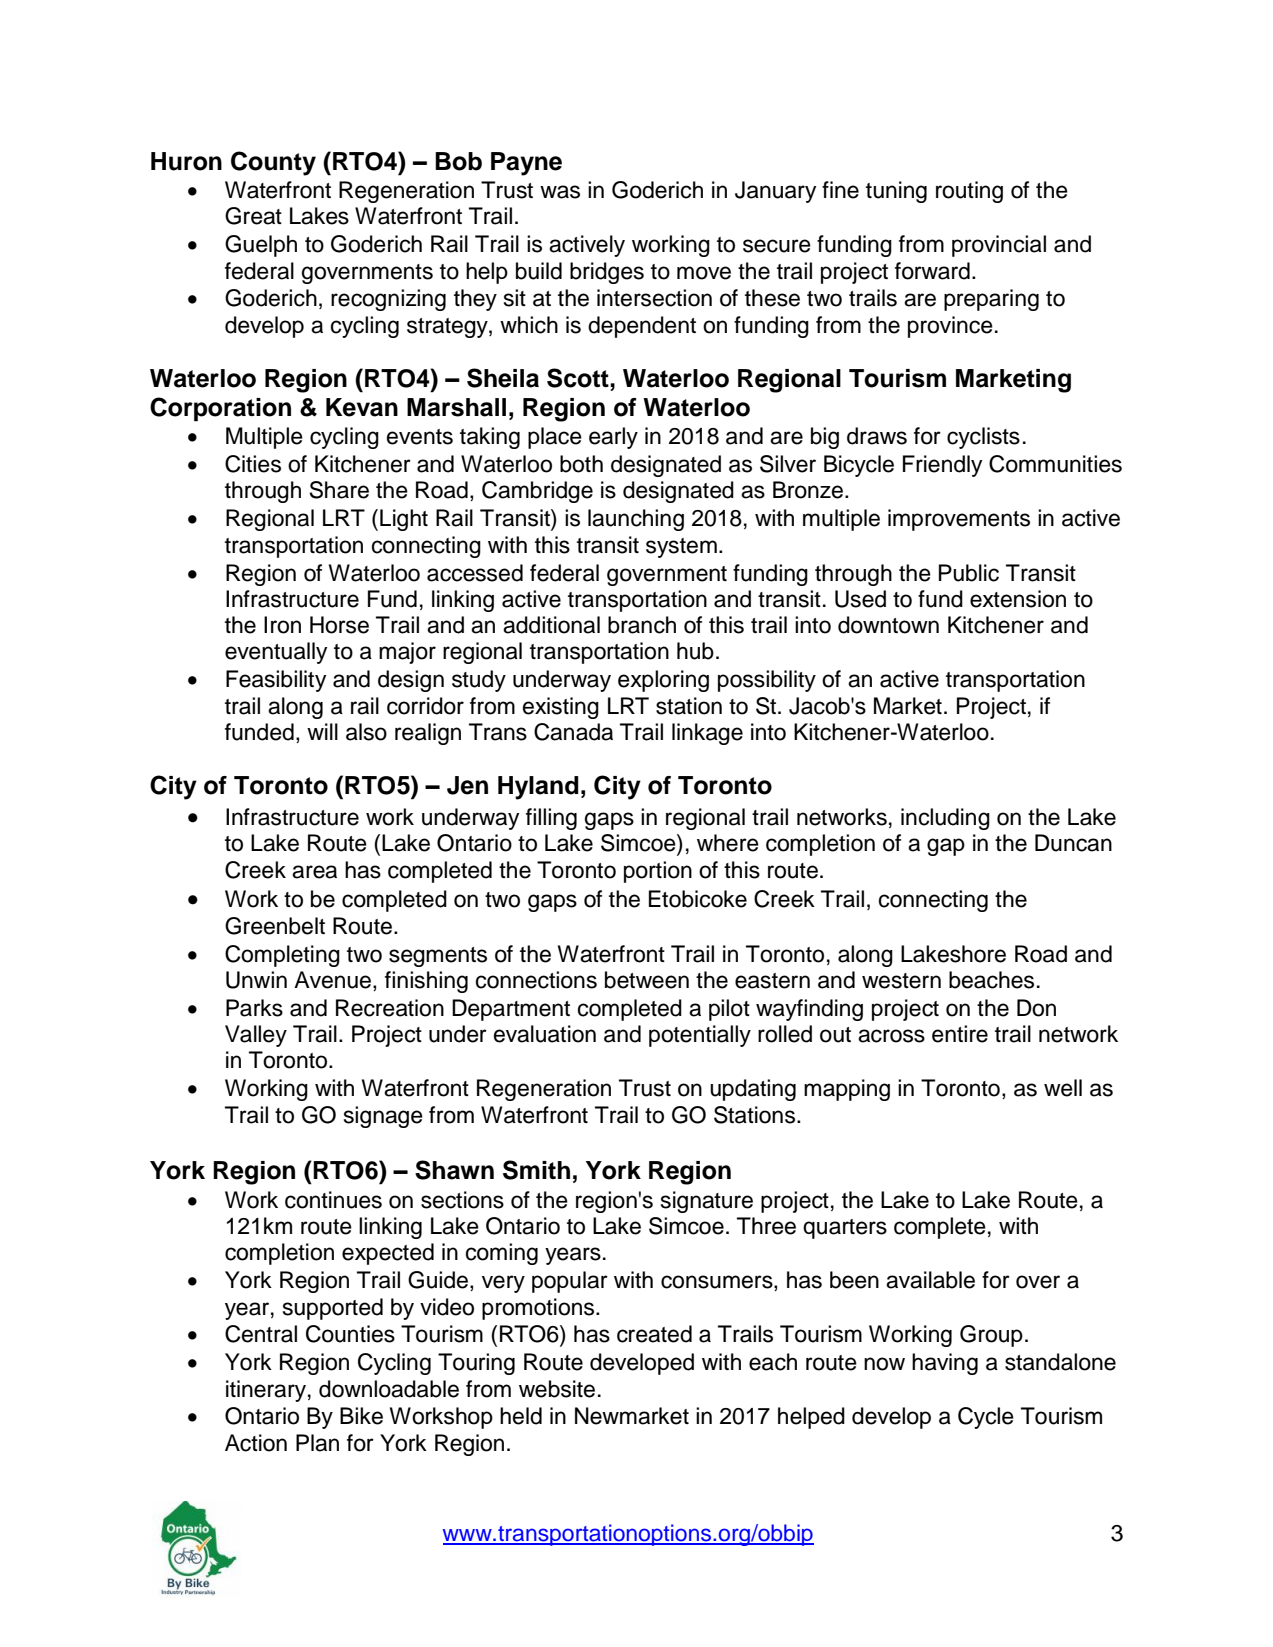  Describe the element at coordinates (557, 1389) in the screenshot. I see `website` at that location.
